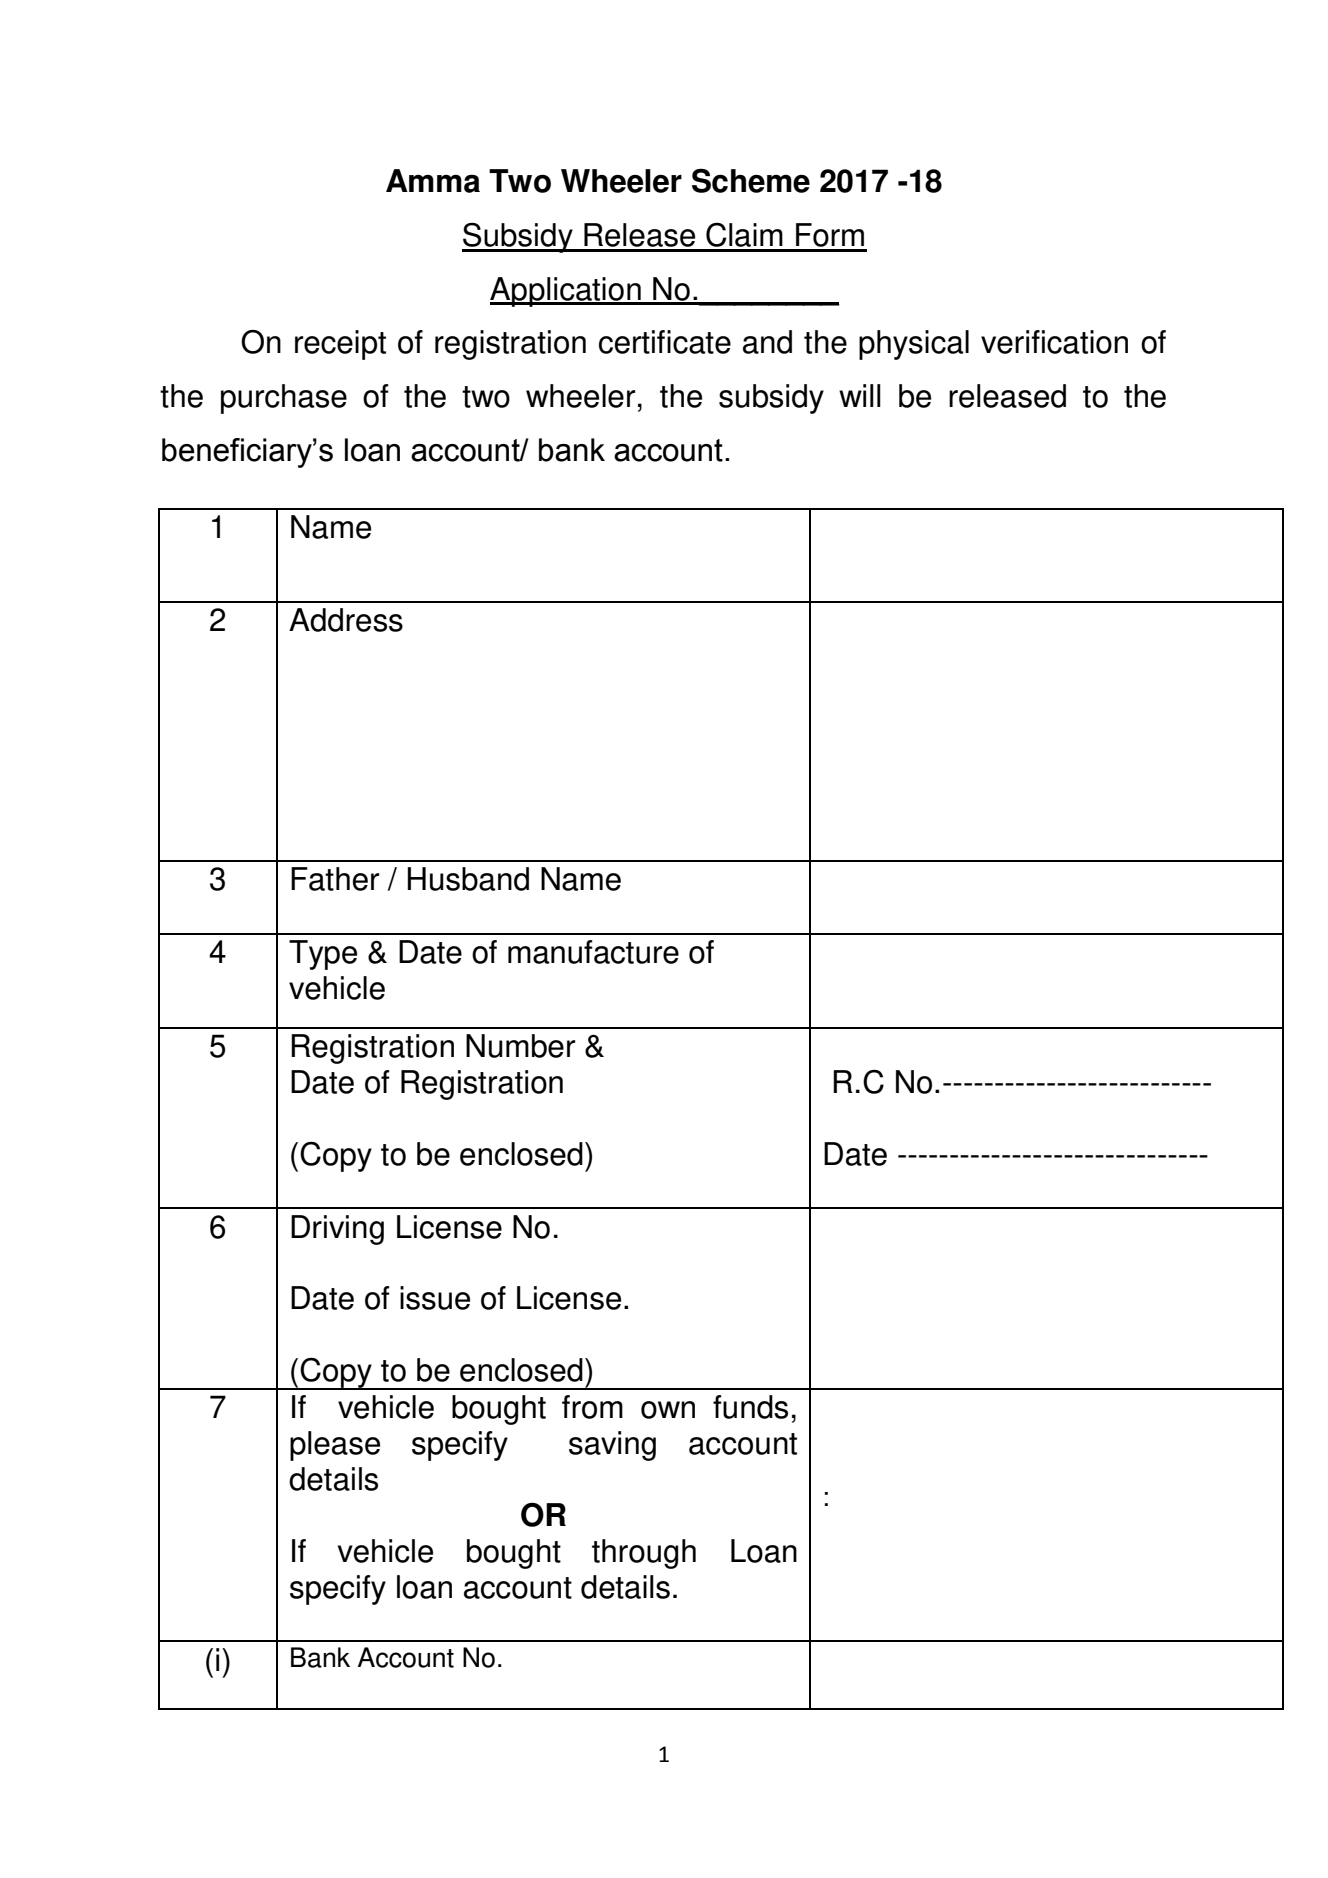  I want to click on physical, so click(914, 345).
